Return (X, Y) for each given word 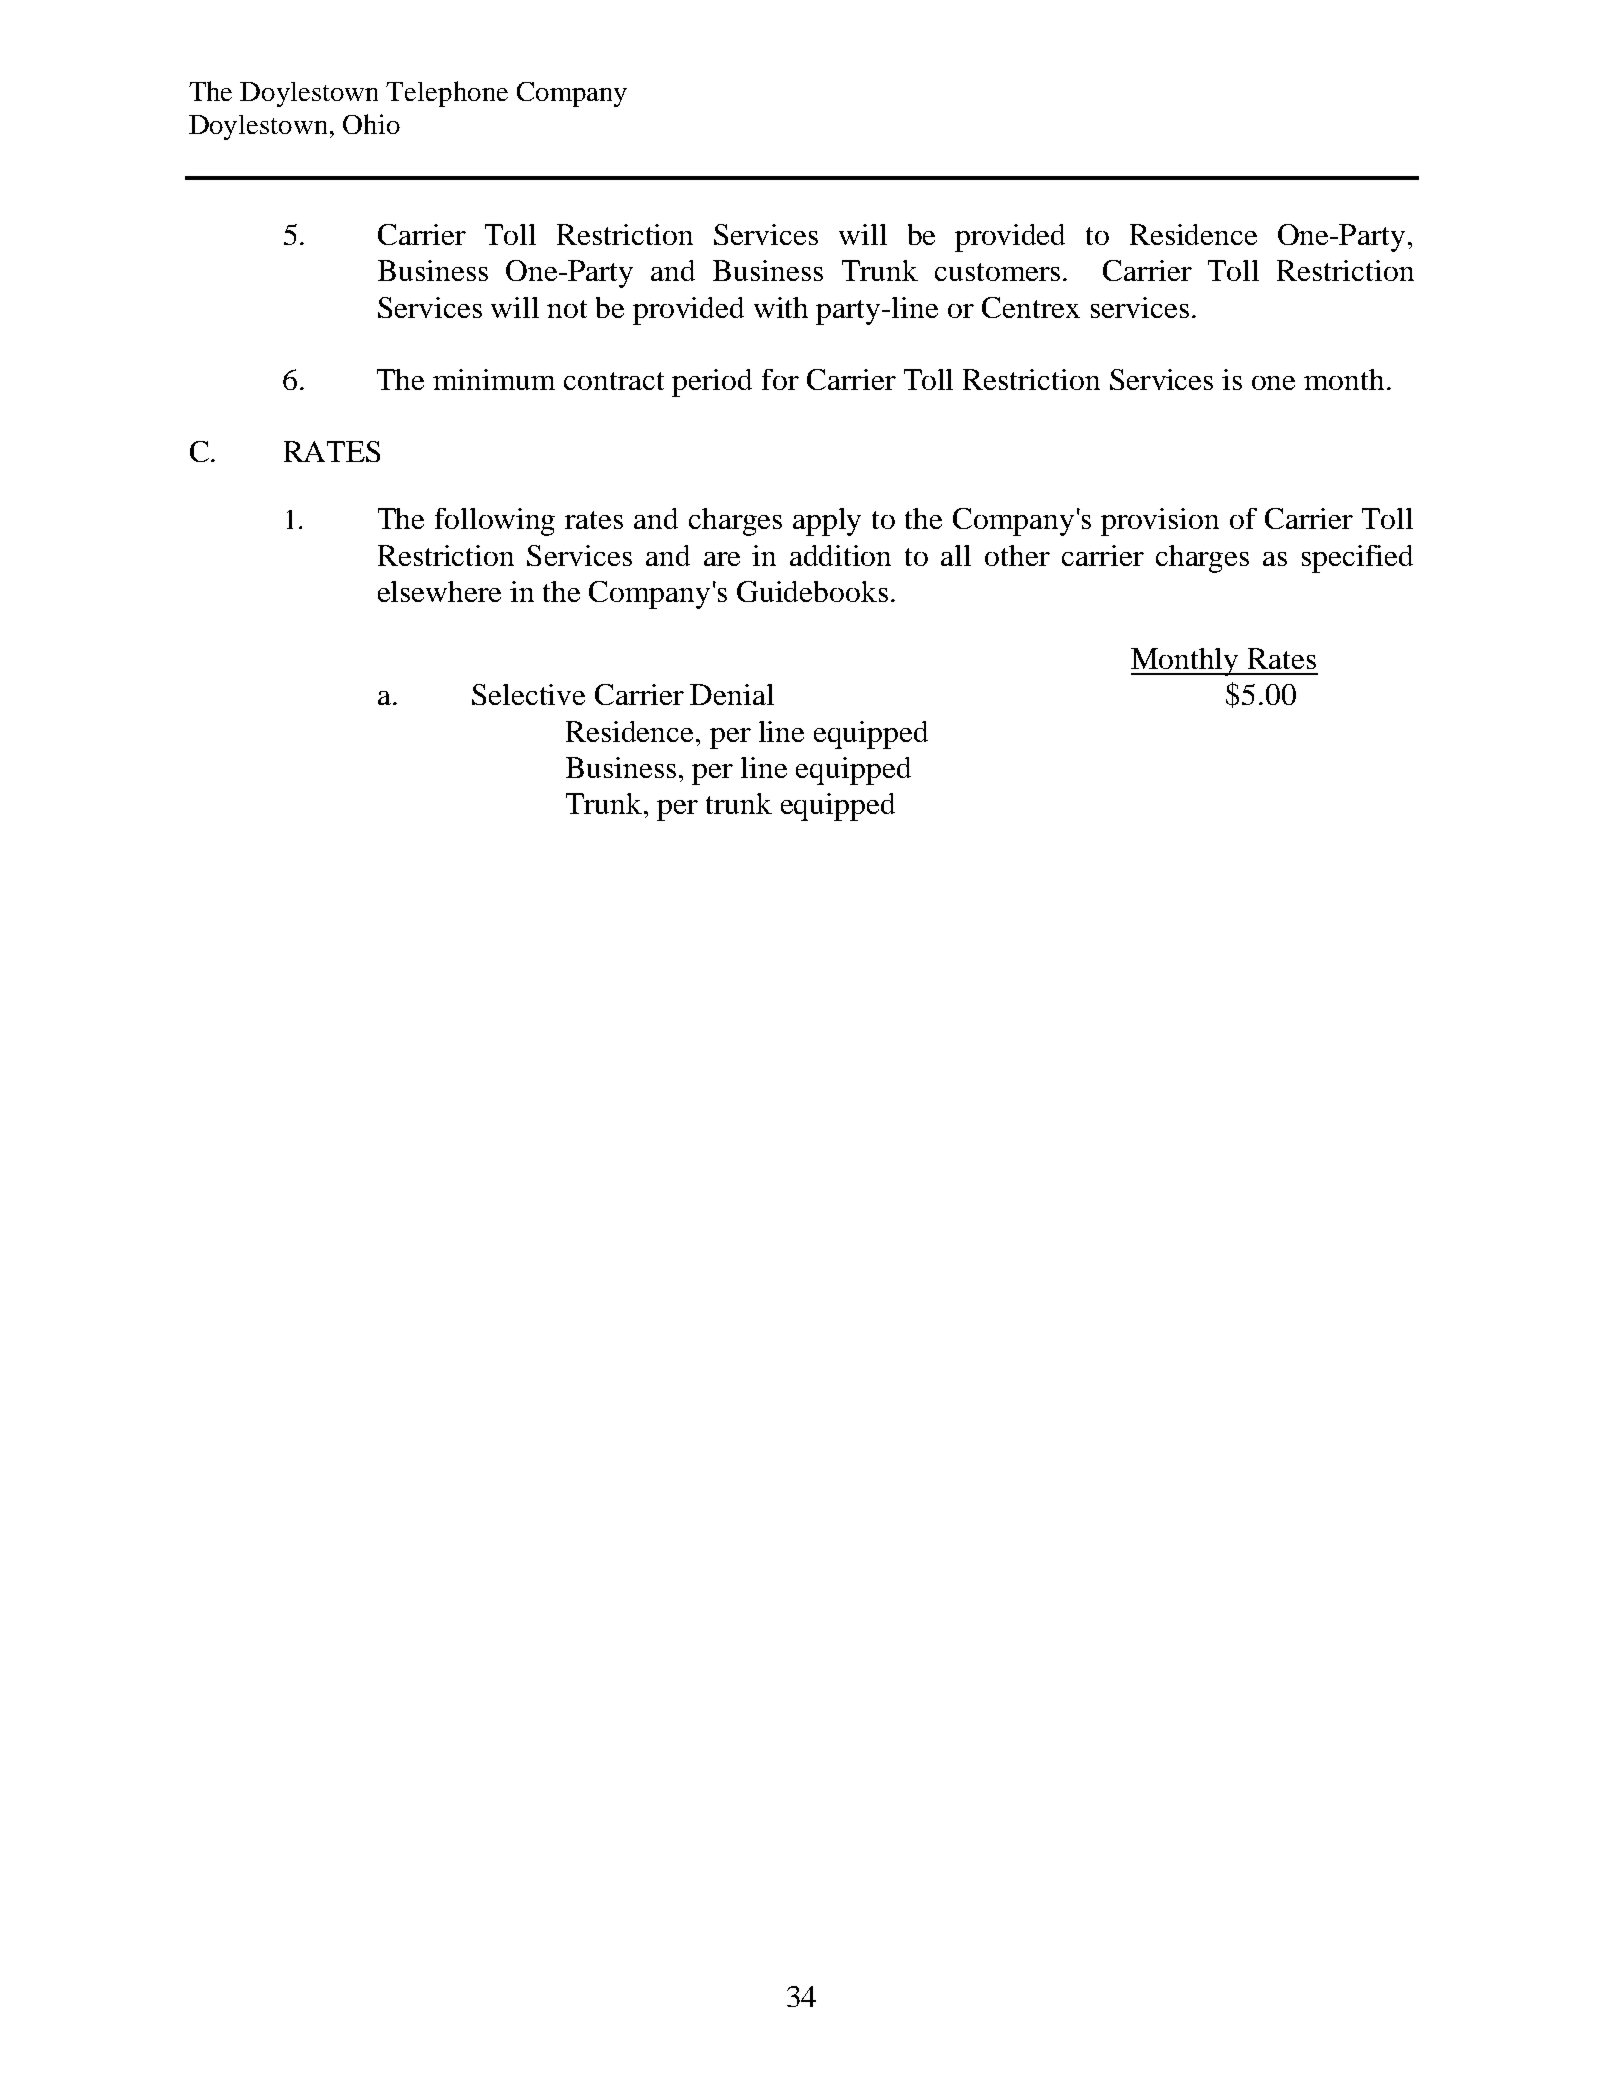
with (781, 307)
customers (997, 272)
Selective (528, 694)
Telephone (447, 94)
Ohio (371, 124)
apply (827, 522)
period (712, 383)
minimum (494, 379)
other (1017, 555)
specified (1357, 559)
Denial (732, 694)
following (495, 522)
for (780, 379)
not (567, 309)
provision (1160, 522)
